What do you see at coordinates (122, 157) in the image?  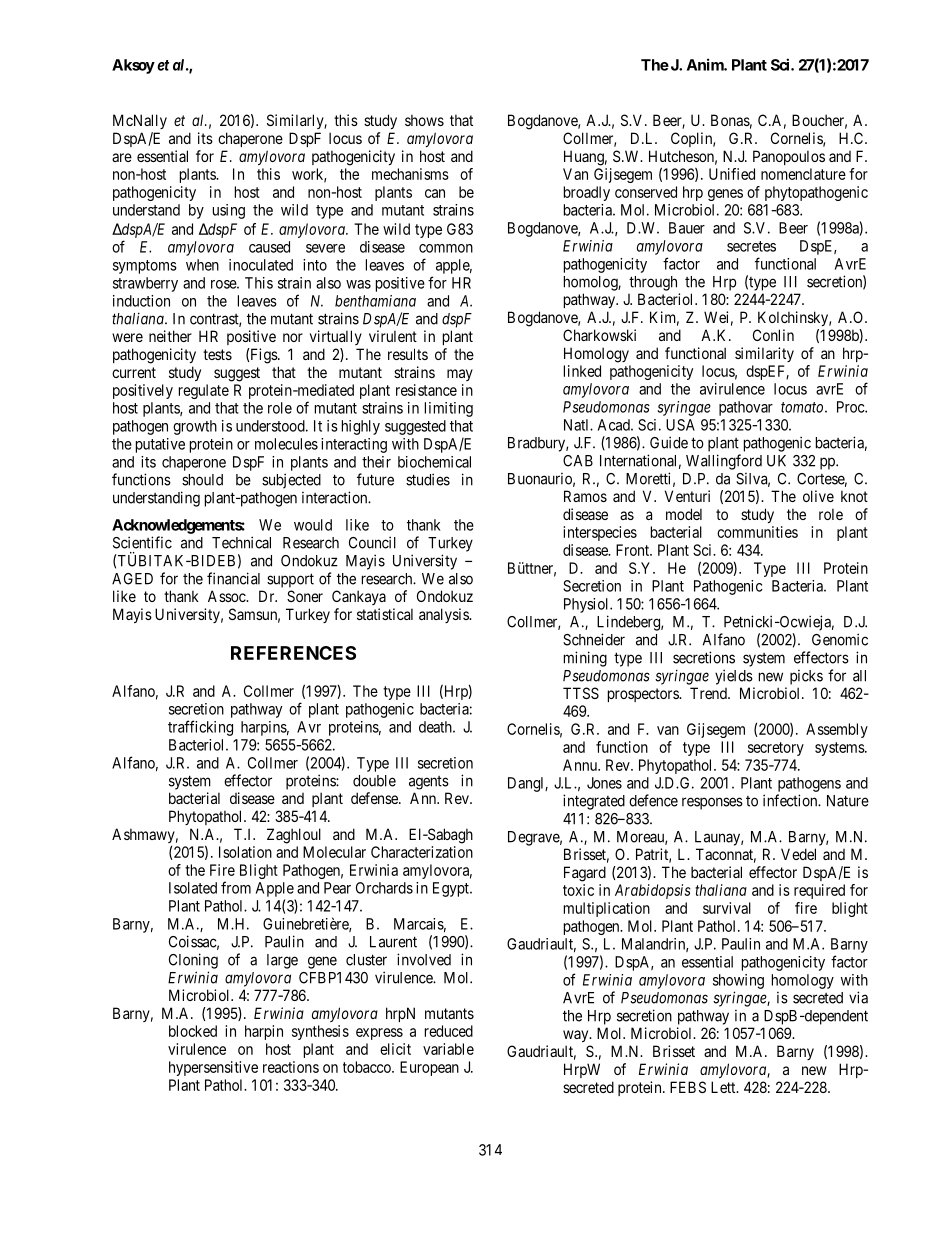 I see `are` at bounding box center [122, 157].
